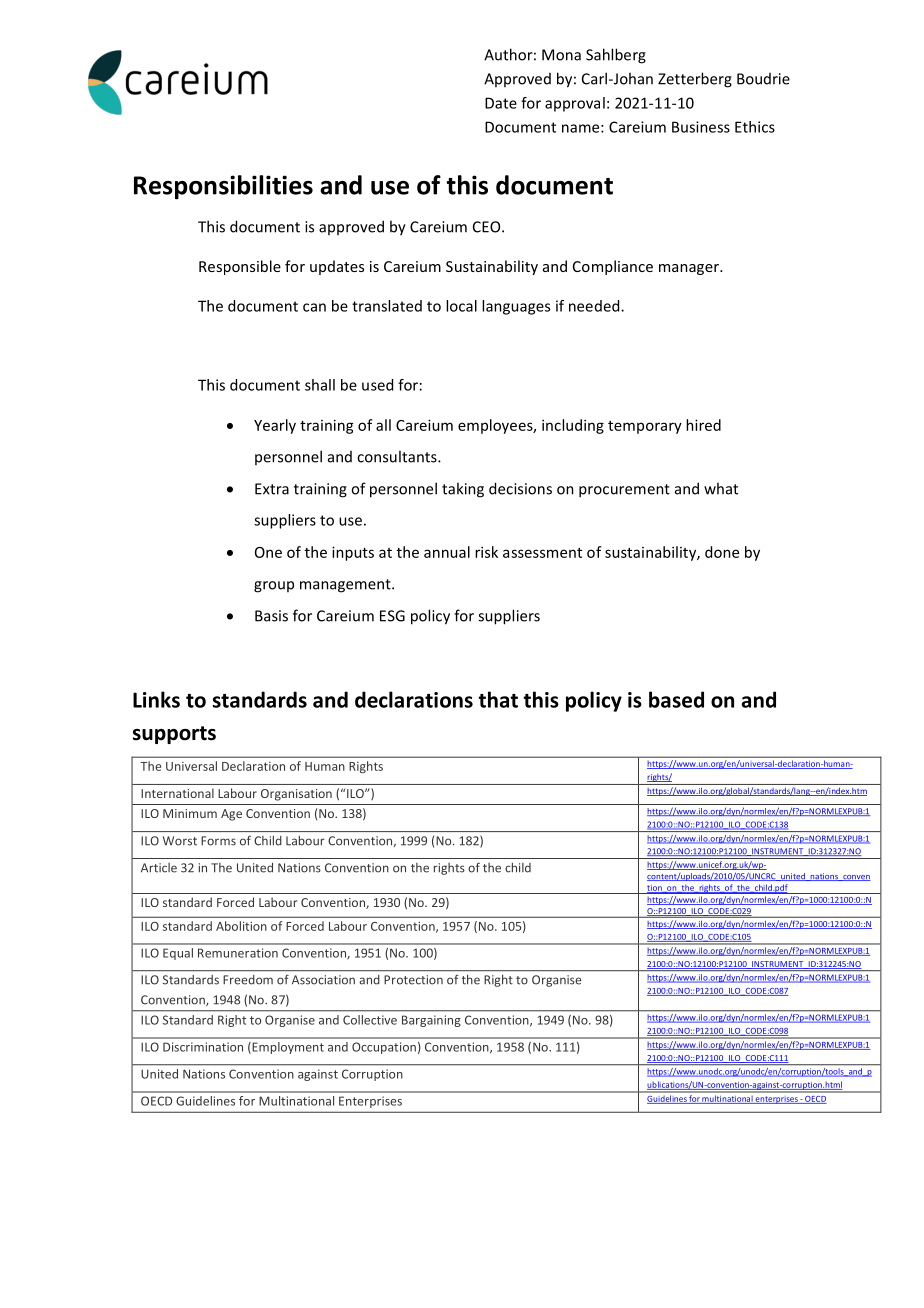 This screenshot has height=1308, width=924. Describe the element at coordinates (431, 1021) in the screenshot. I see `Bargaining` at that location.
